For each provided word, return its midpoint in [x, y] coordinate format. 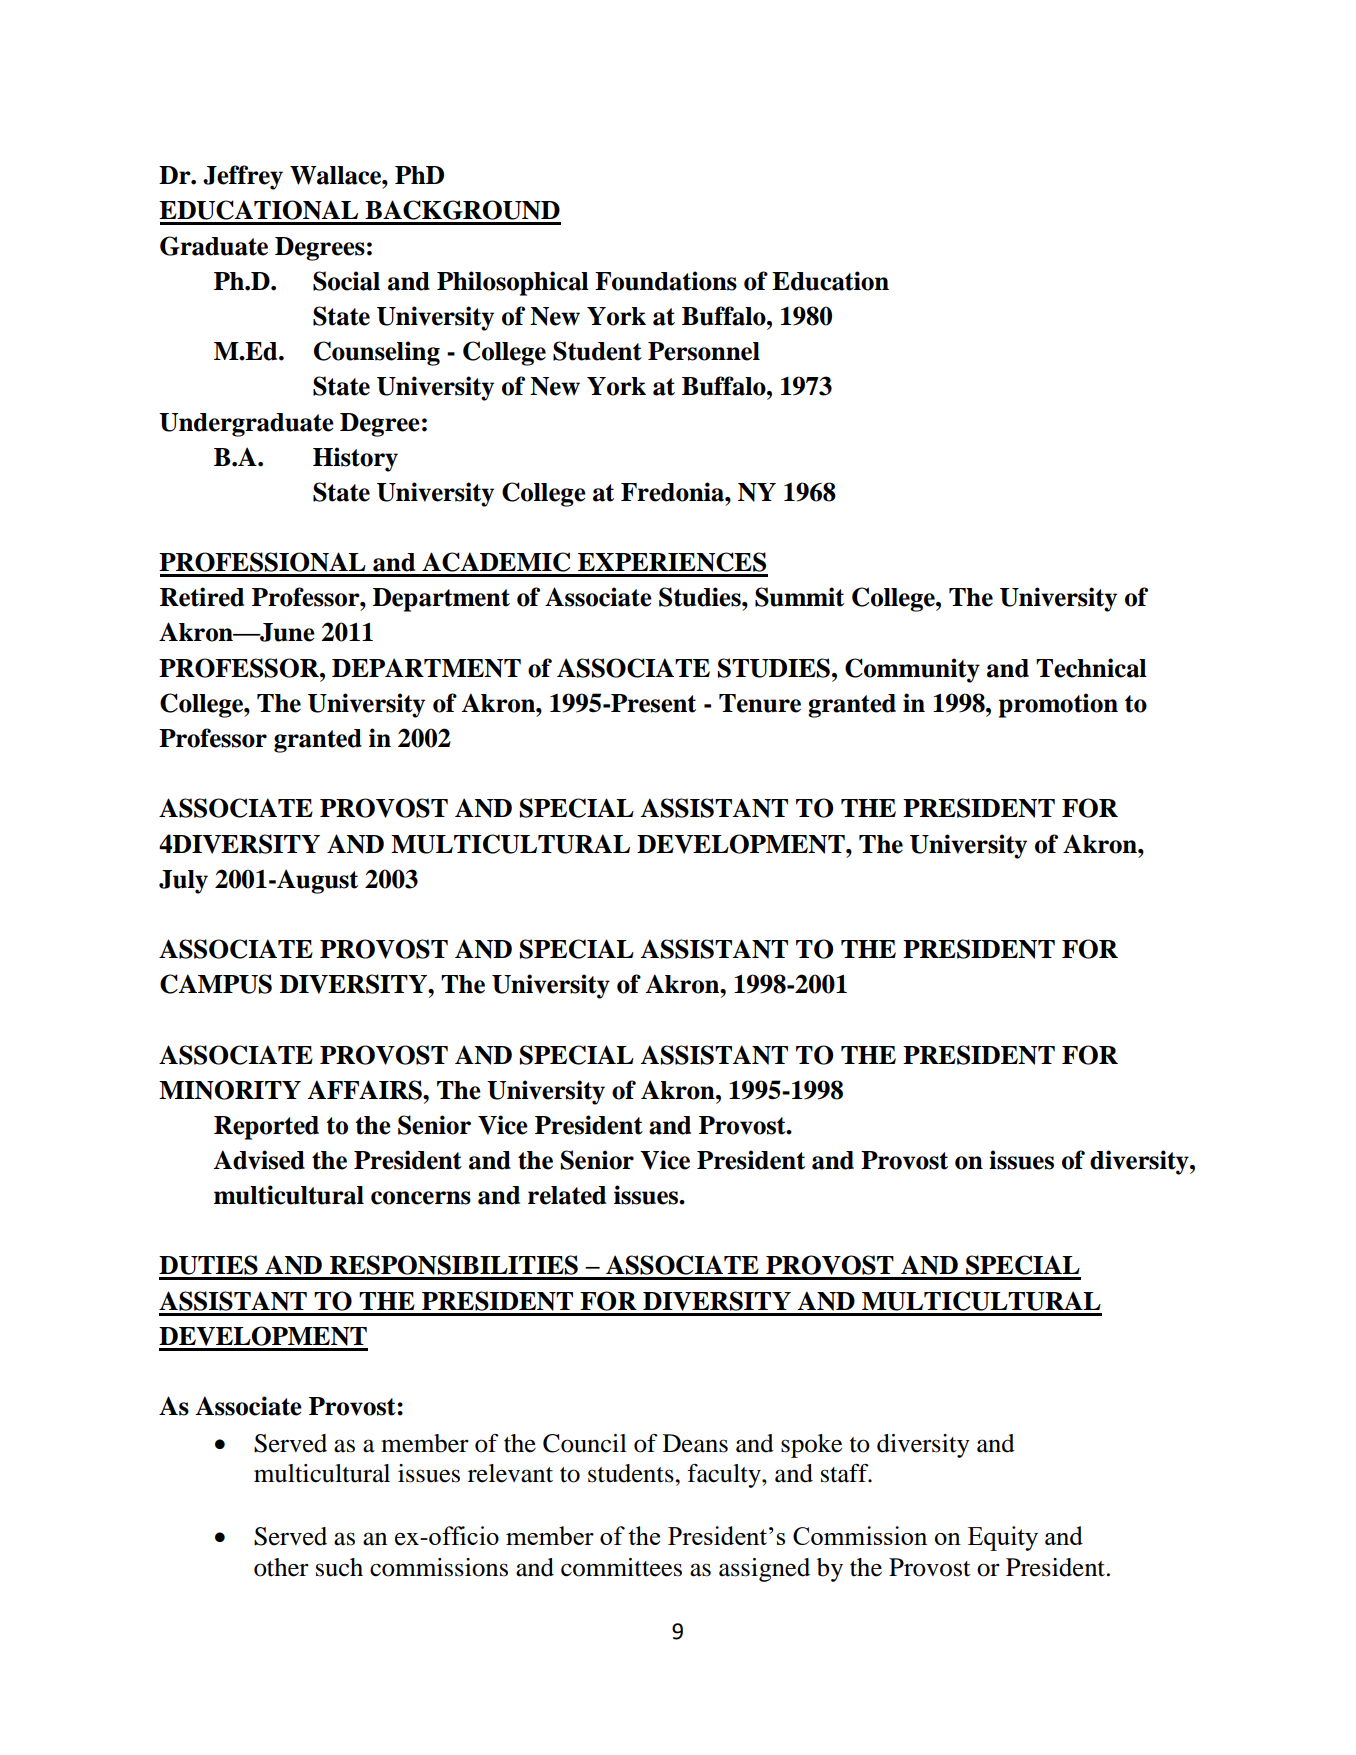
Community [912, 670]
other [281, 1567]
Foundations [666, 281]
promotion [1058, 705]
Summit [799, 597]
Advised [259, 1160]
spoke [811, 1446]
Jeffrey [243, 177]
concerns [421, 1198]
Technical [1091, 668]
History [355, 459]
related [567, 1195]
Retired [202, 597]
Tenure [760, 703]
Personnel [704, 351]
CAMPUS [216, 984]
